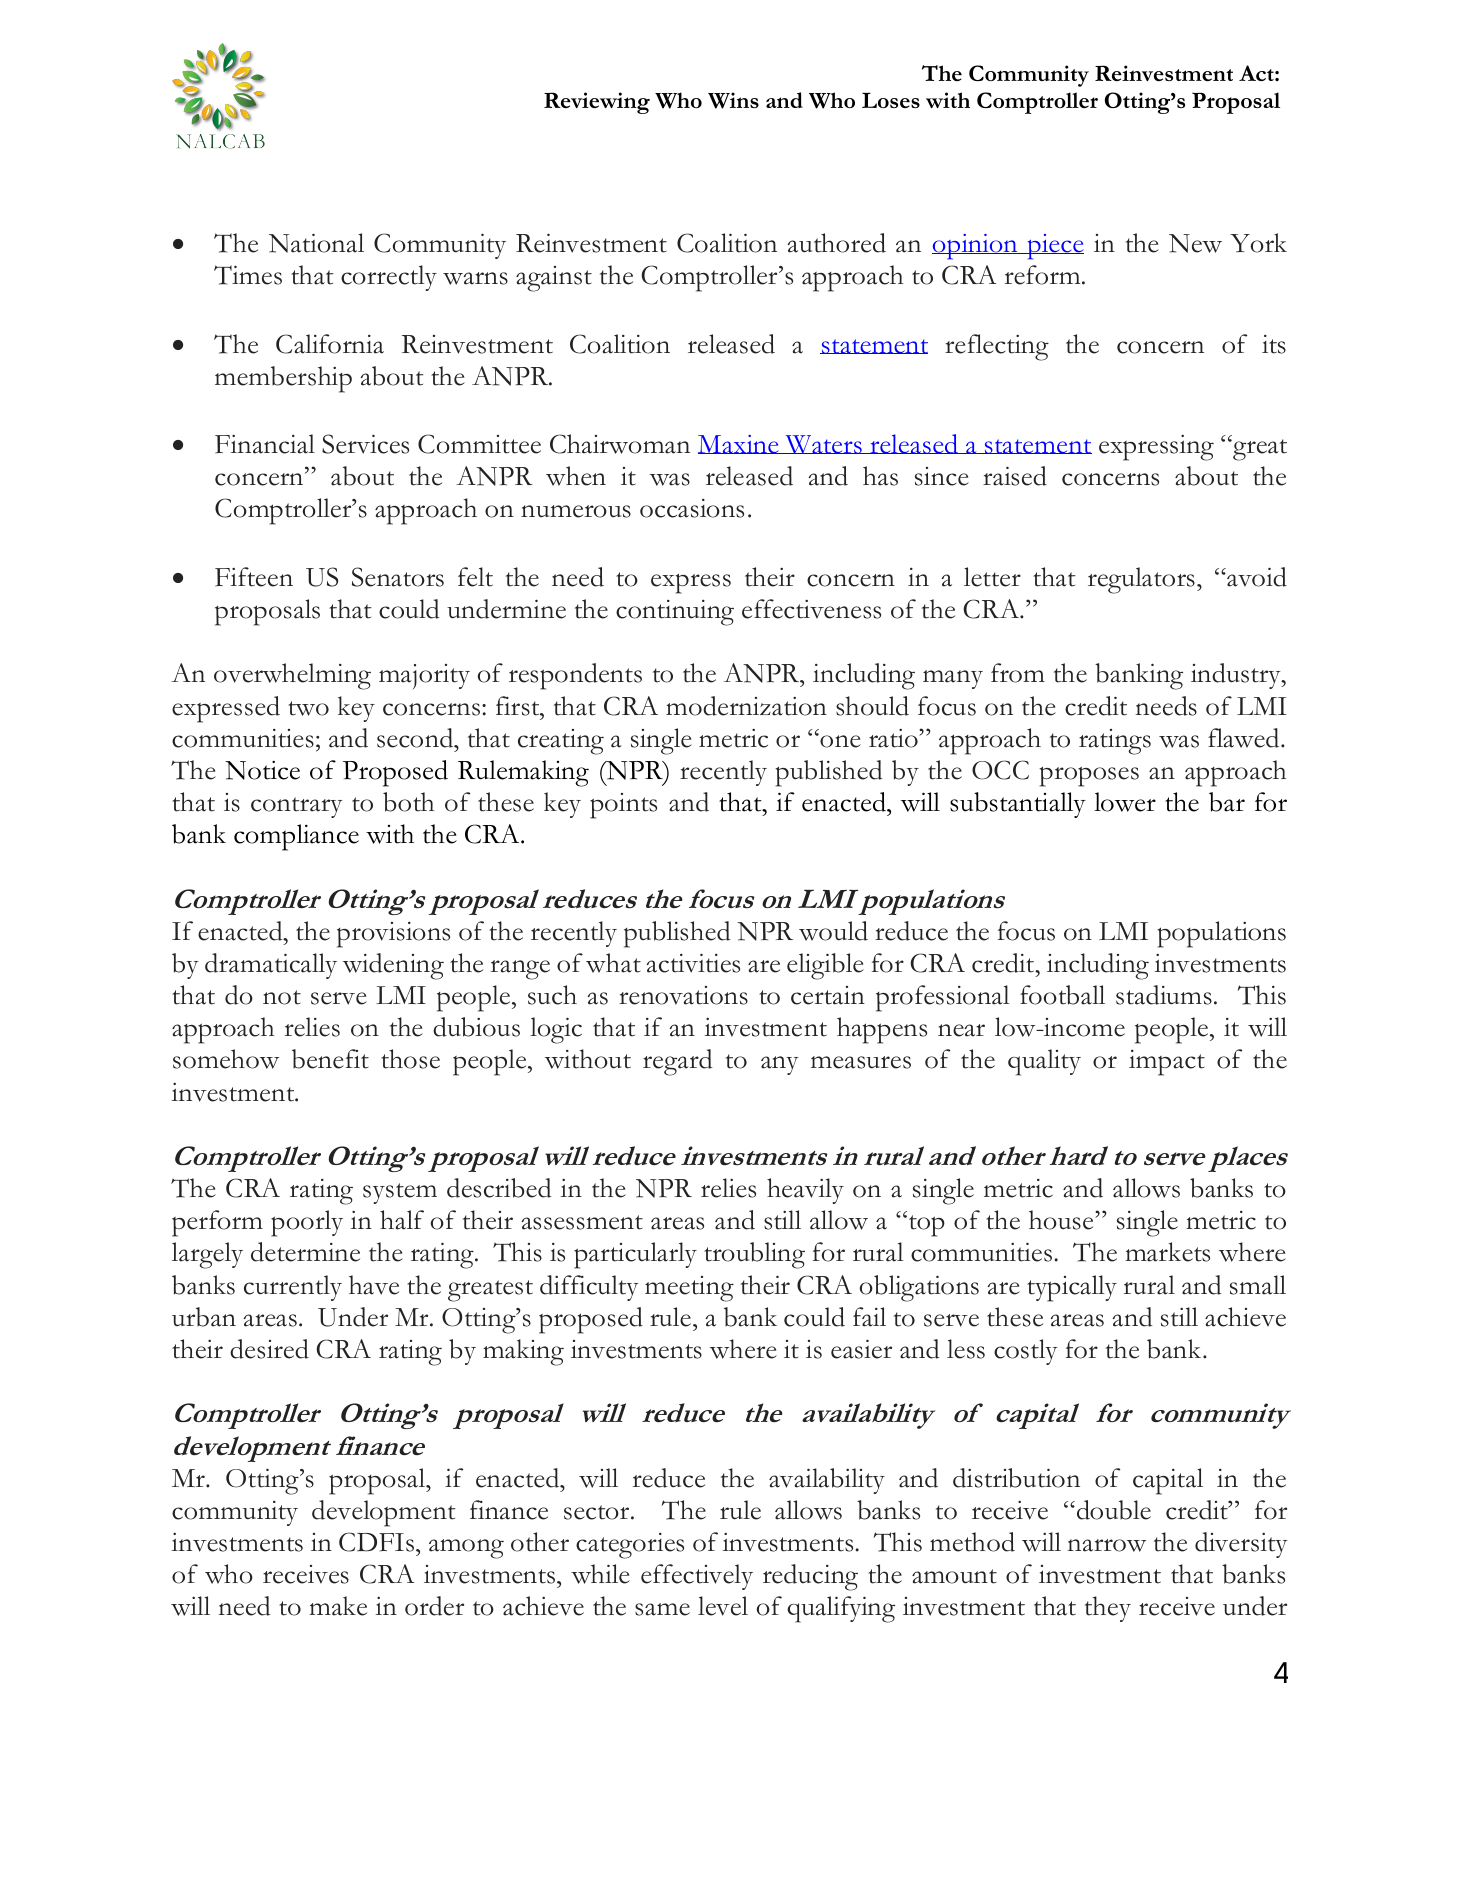 This screenshot has width=1458, height=1887. What do you see at coordinates (754, 1255) in the screenshot?
I see `troubling` at bounding box center [754, 1255].
